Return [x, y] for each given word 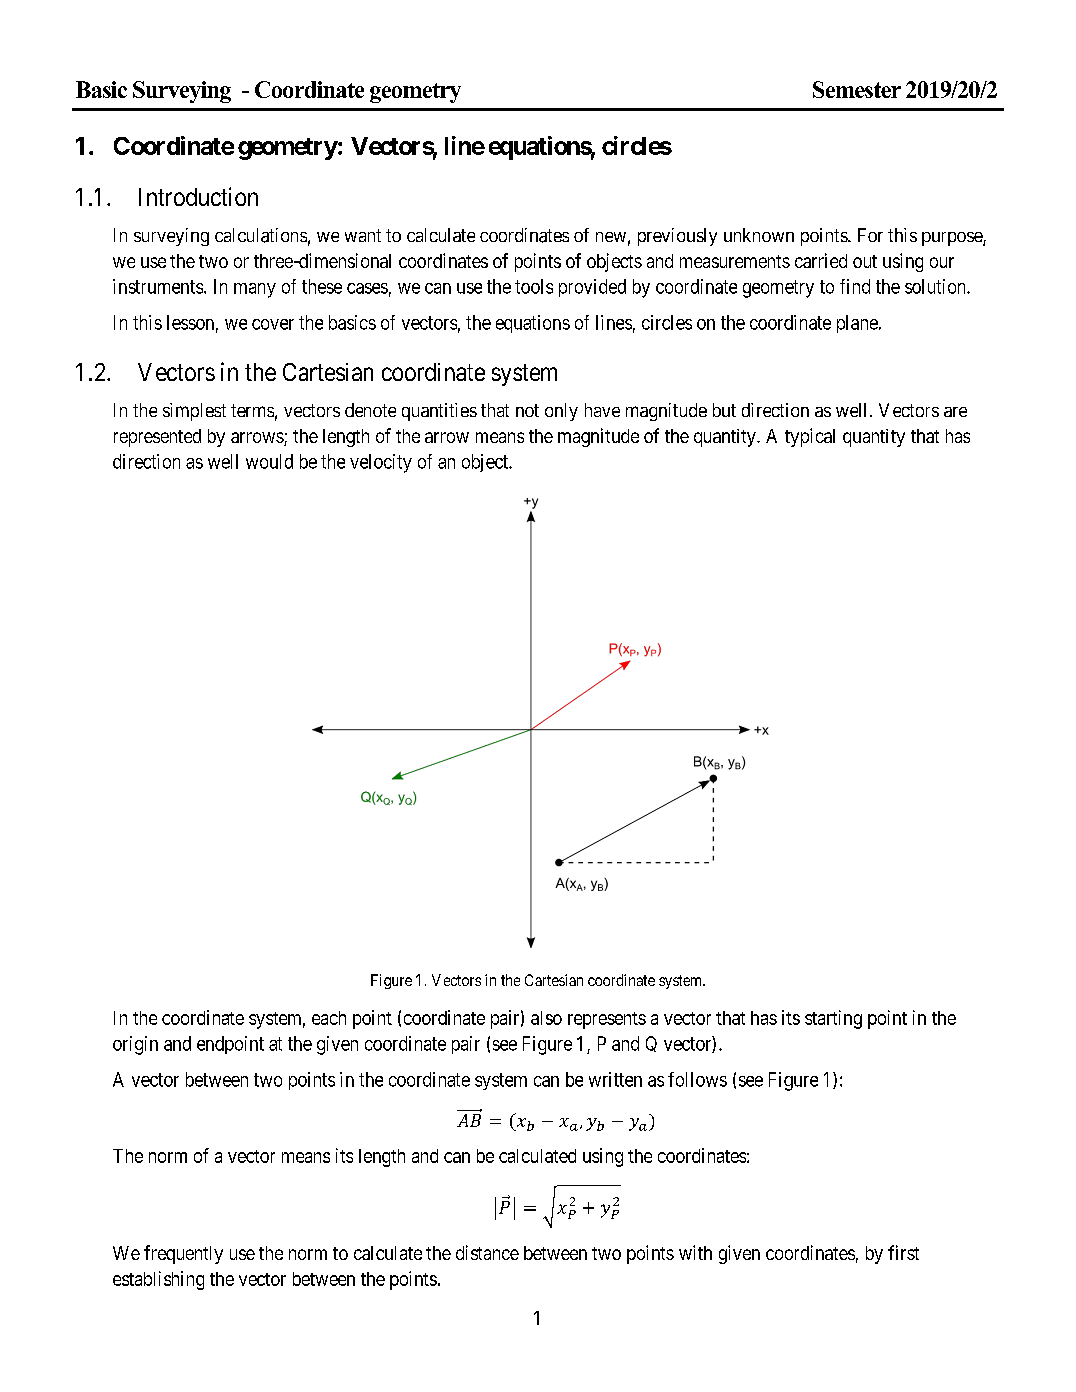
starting [833, 1019]
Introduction [198, 196]
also [546, 1018]
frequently [183, 1254]
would [269, 461]
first [903, 1252]
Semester [857, 89]
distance [487, 1252]
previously [677, 237]
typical [810, 437]
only [561, 412]
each [329, 1018]
